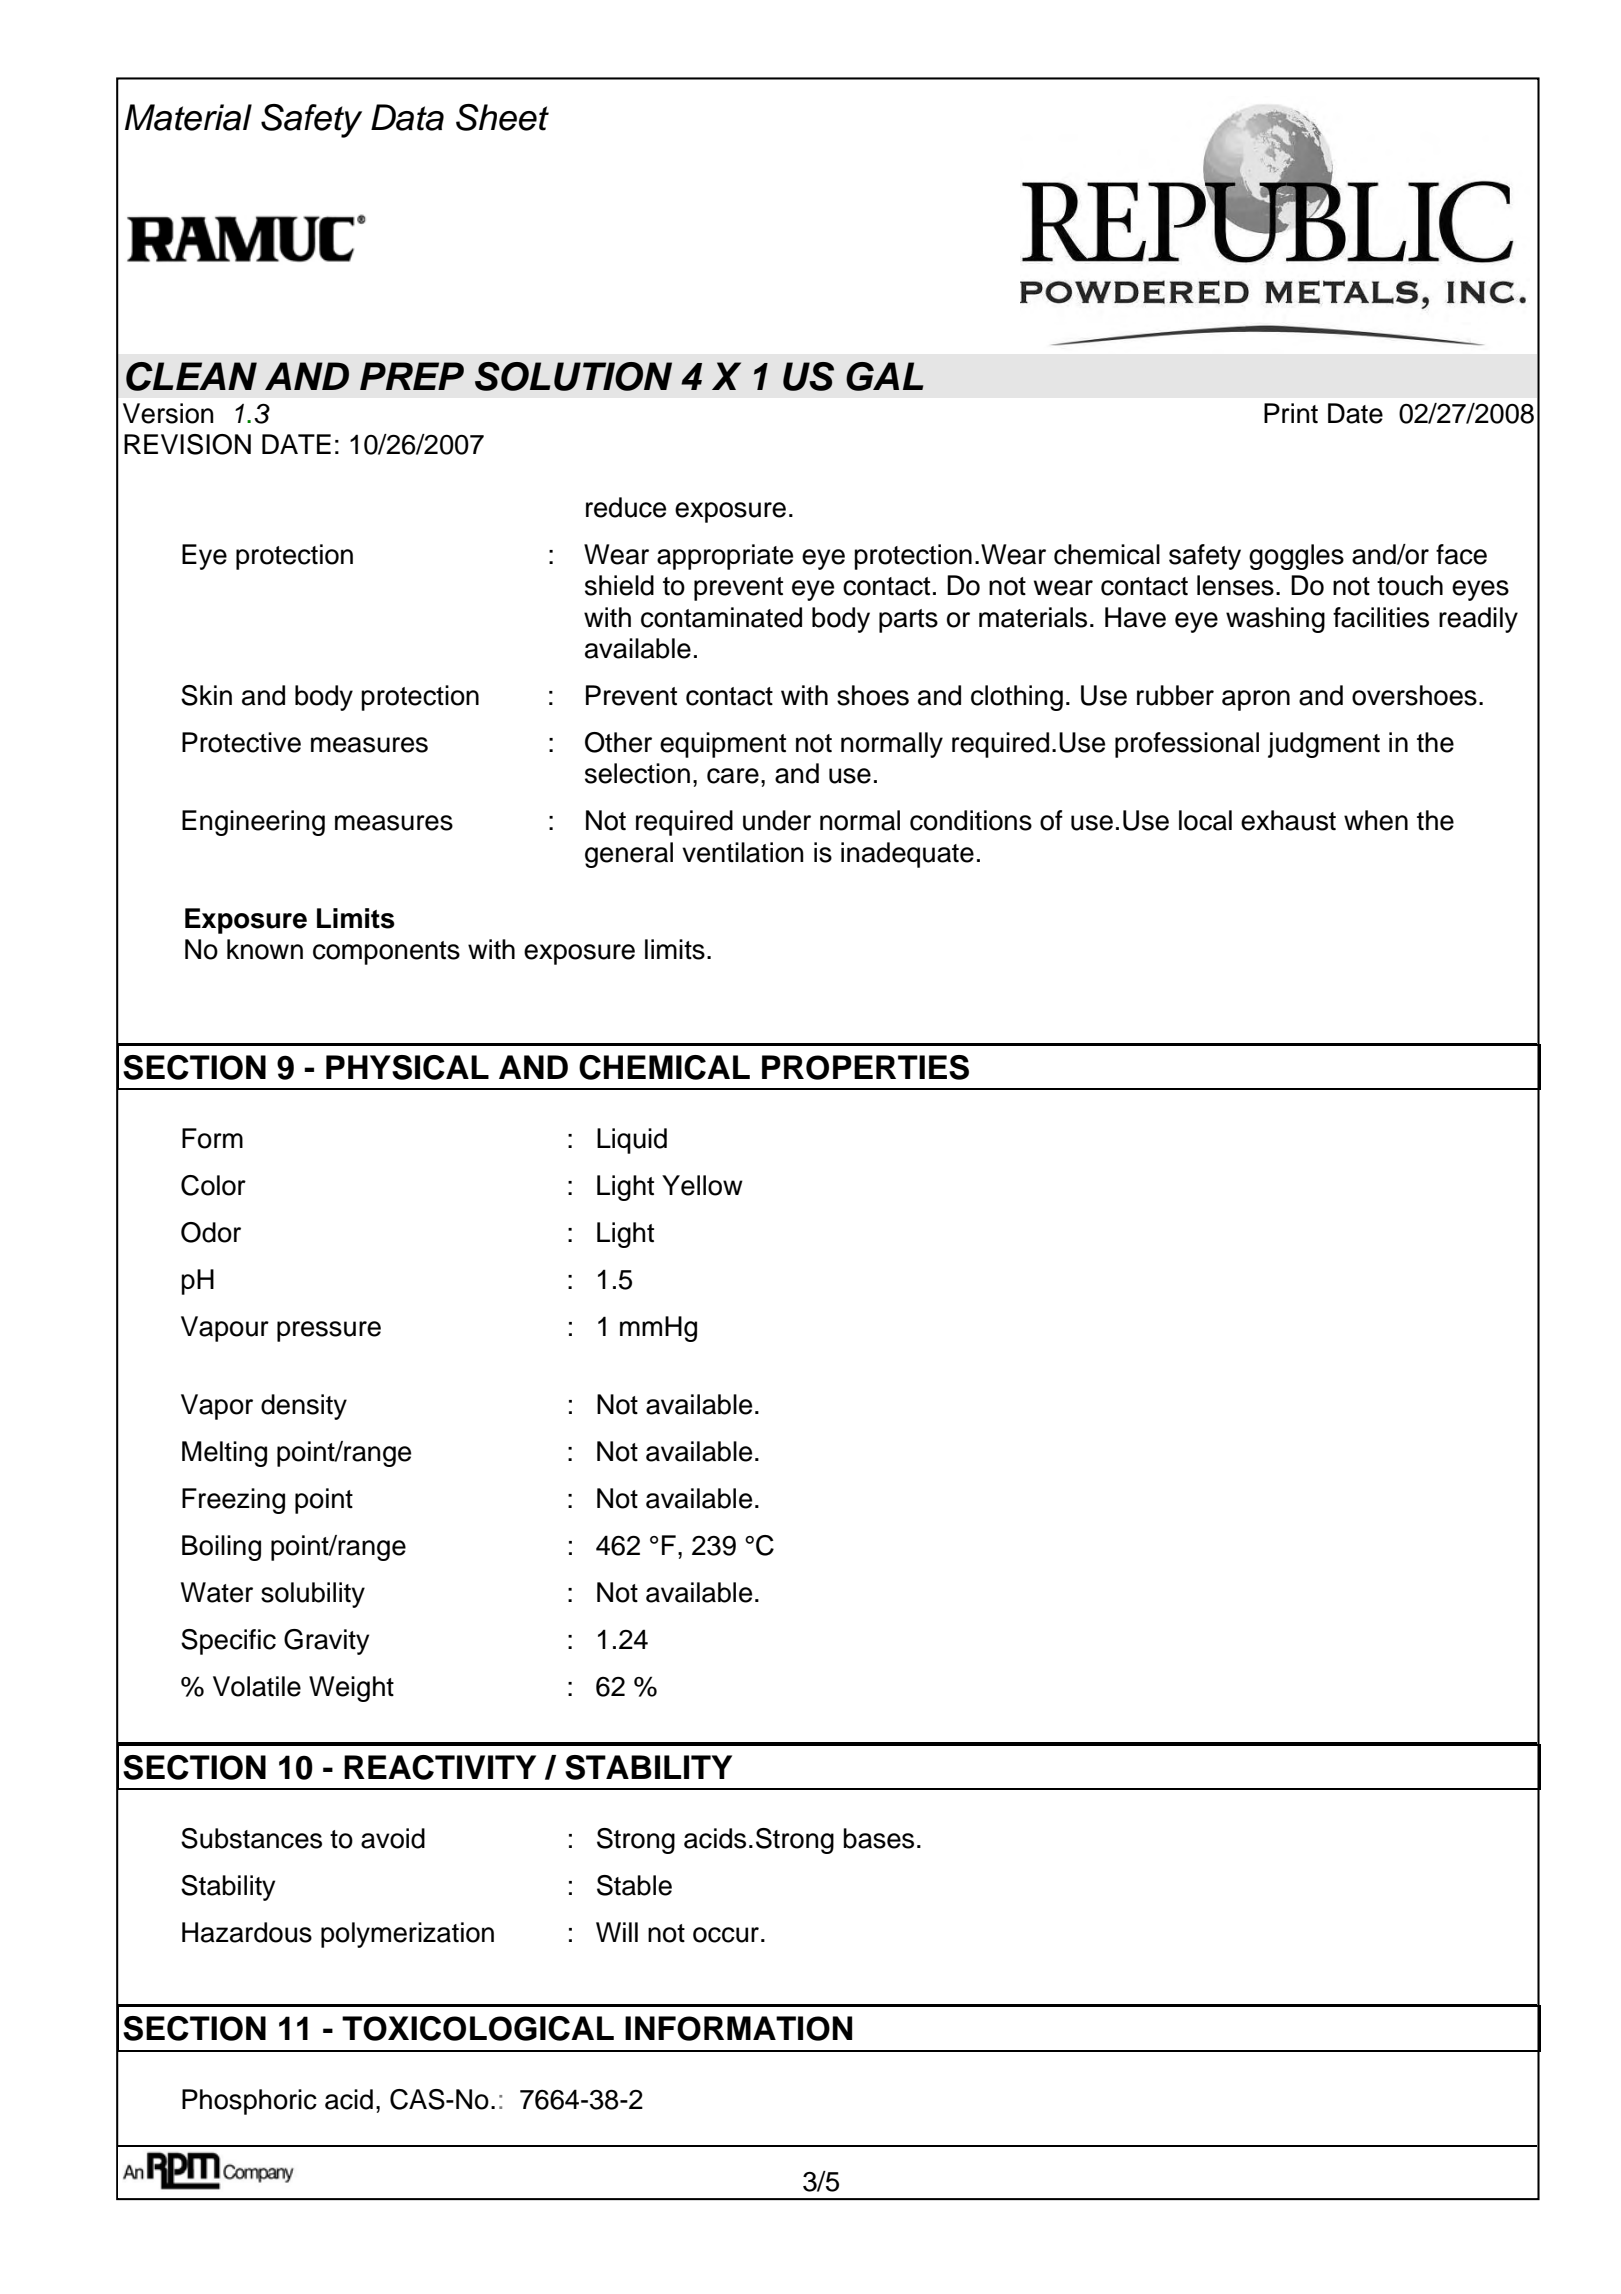 The height and width of the image is (2294, 1621). Describe the element at coordinates (407, 117) in the image. I see `Data` at that location.
